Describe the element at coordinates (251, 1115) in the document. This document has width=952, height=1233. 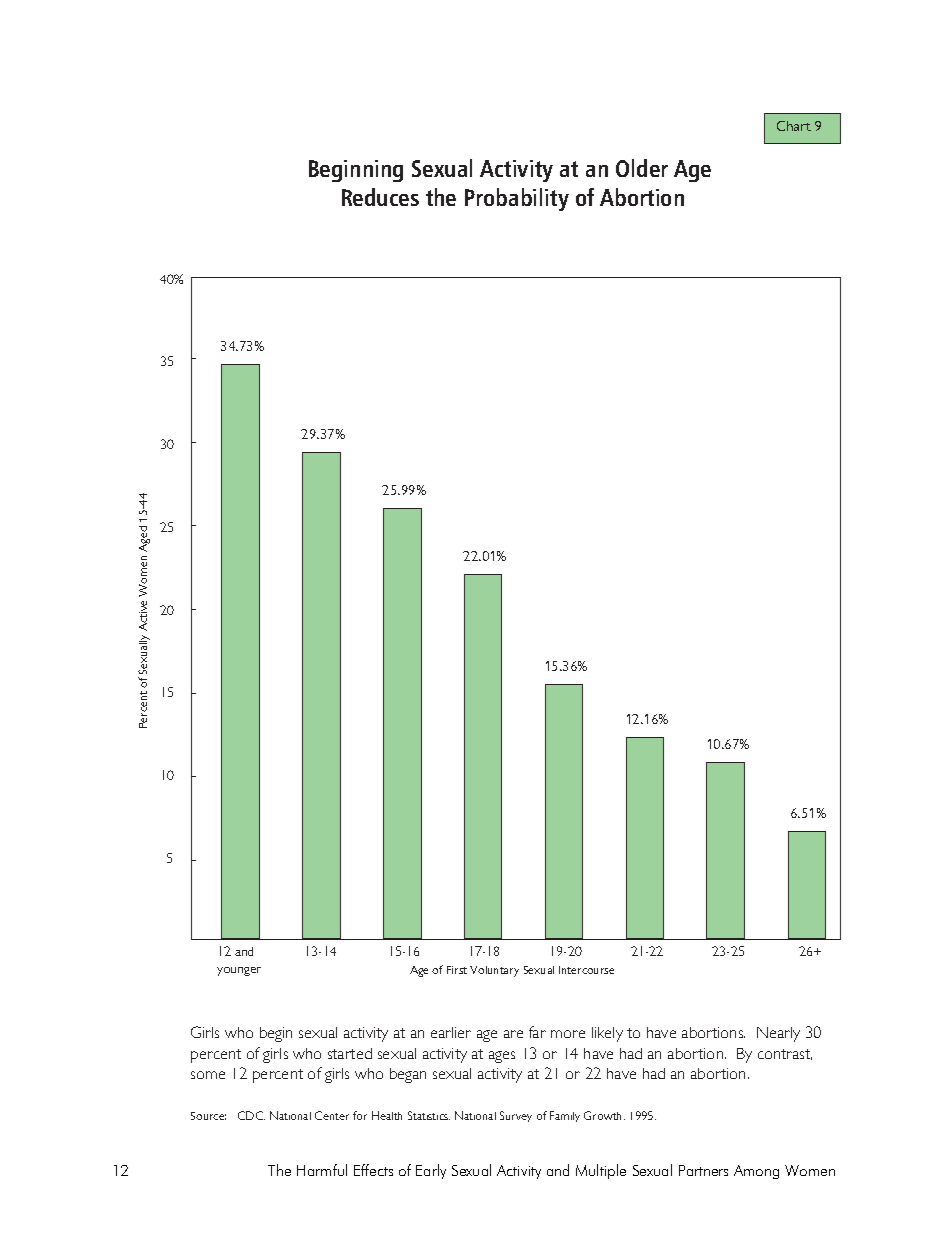
I see `CDC` at that location.
